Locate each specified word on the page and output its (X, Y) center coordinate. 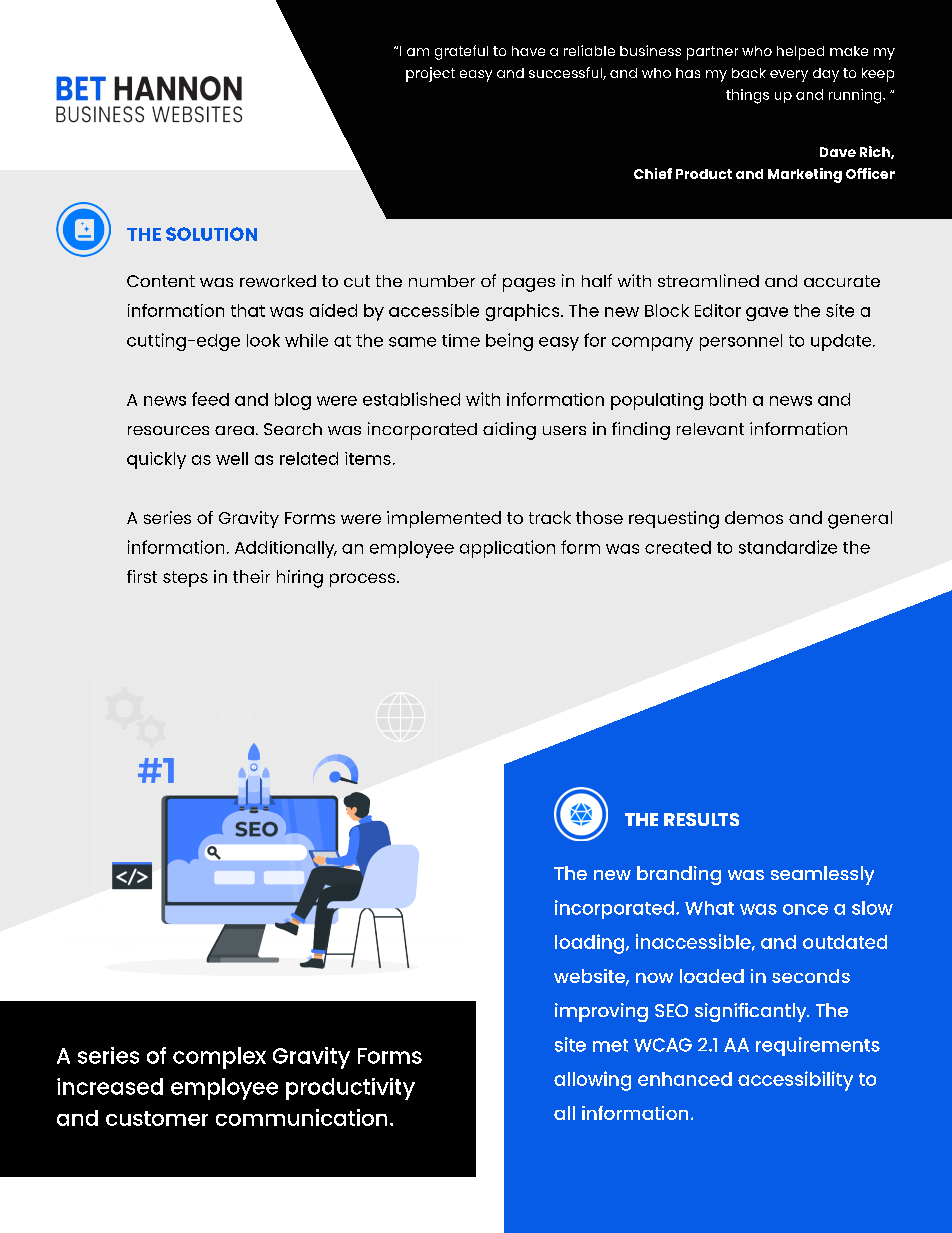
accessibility (795, 1081)
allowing (592, 1081)
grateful (461, 52)
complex (219, 1058)
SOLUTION (211, 234)
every (789, 76)
